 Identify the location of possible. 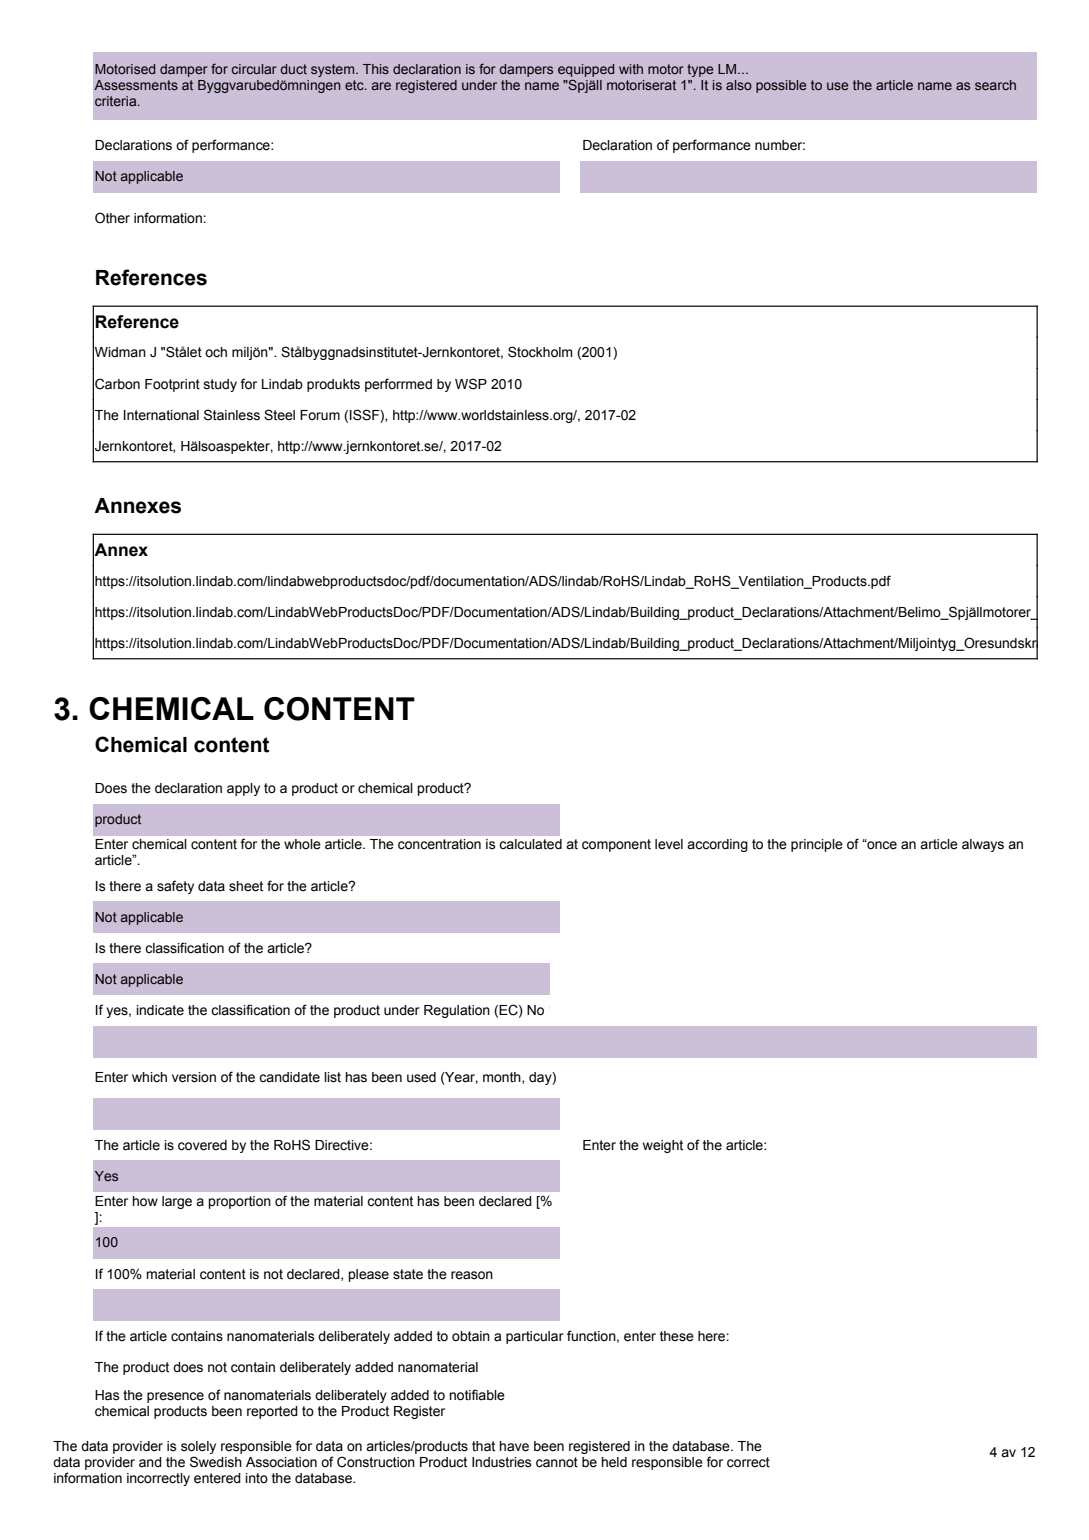
(781, 86).
